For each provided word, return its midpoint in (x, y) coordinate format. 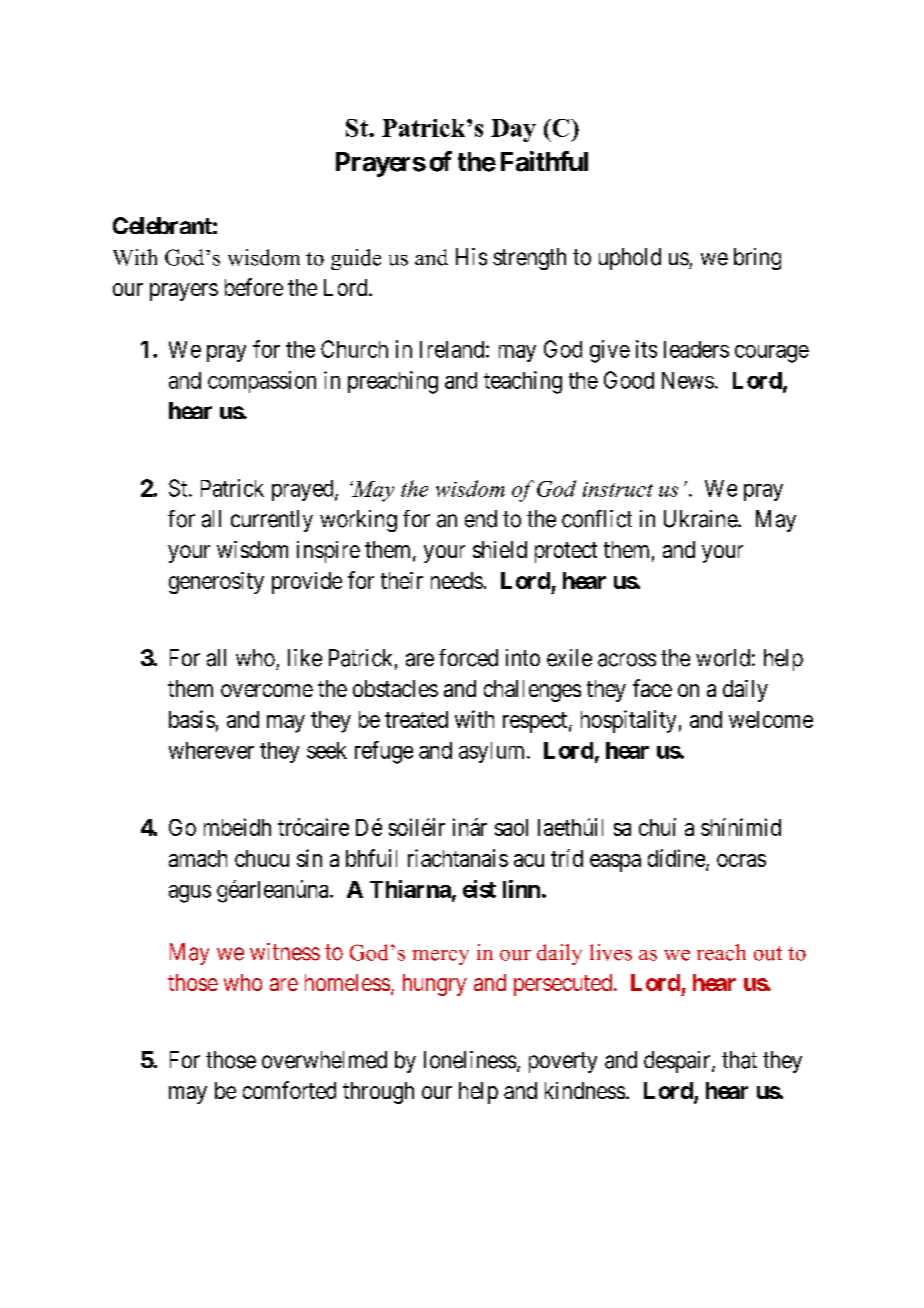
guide (356, 259)
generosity (216, 583)
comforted (289, 1090)
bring (757, 259)
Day (513, 130)
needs (457, 580)
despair (678, 1062)
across (627, 660)
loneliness (470, 1060)
